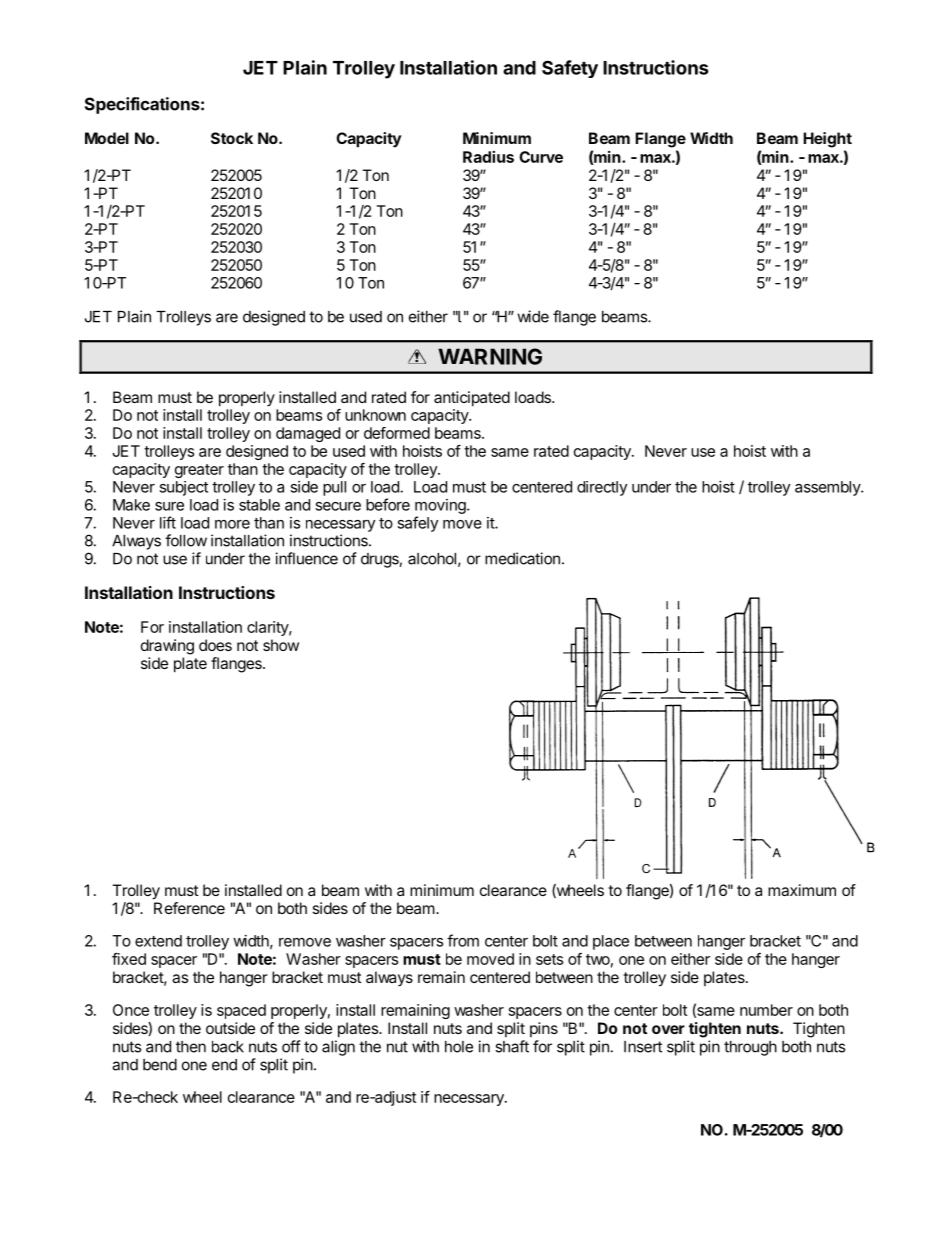 The image size is (952, 1233). What do you see at coordinates (488, 157) in the screenshot?
I see `Radius` at bounding box center [488, 157].
